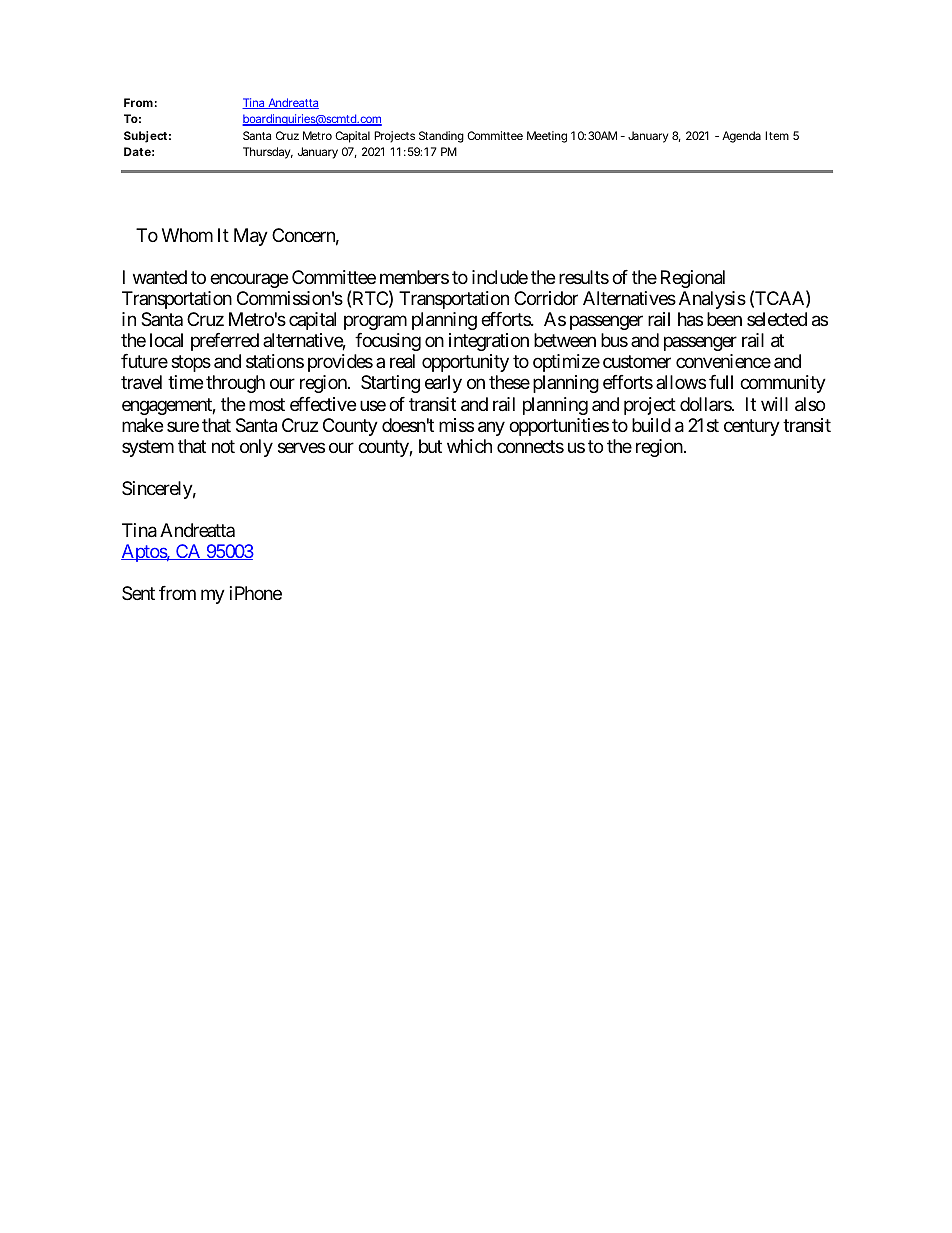 This document has width=952, height=1233. Describe the element at coordinates (465, 363) in the document. I see `opportunity` at that location.
